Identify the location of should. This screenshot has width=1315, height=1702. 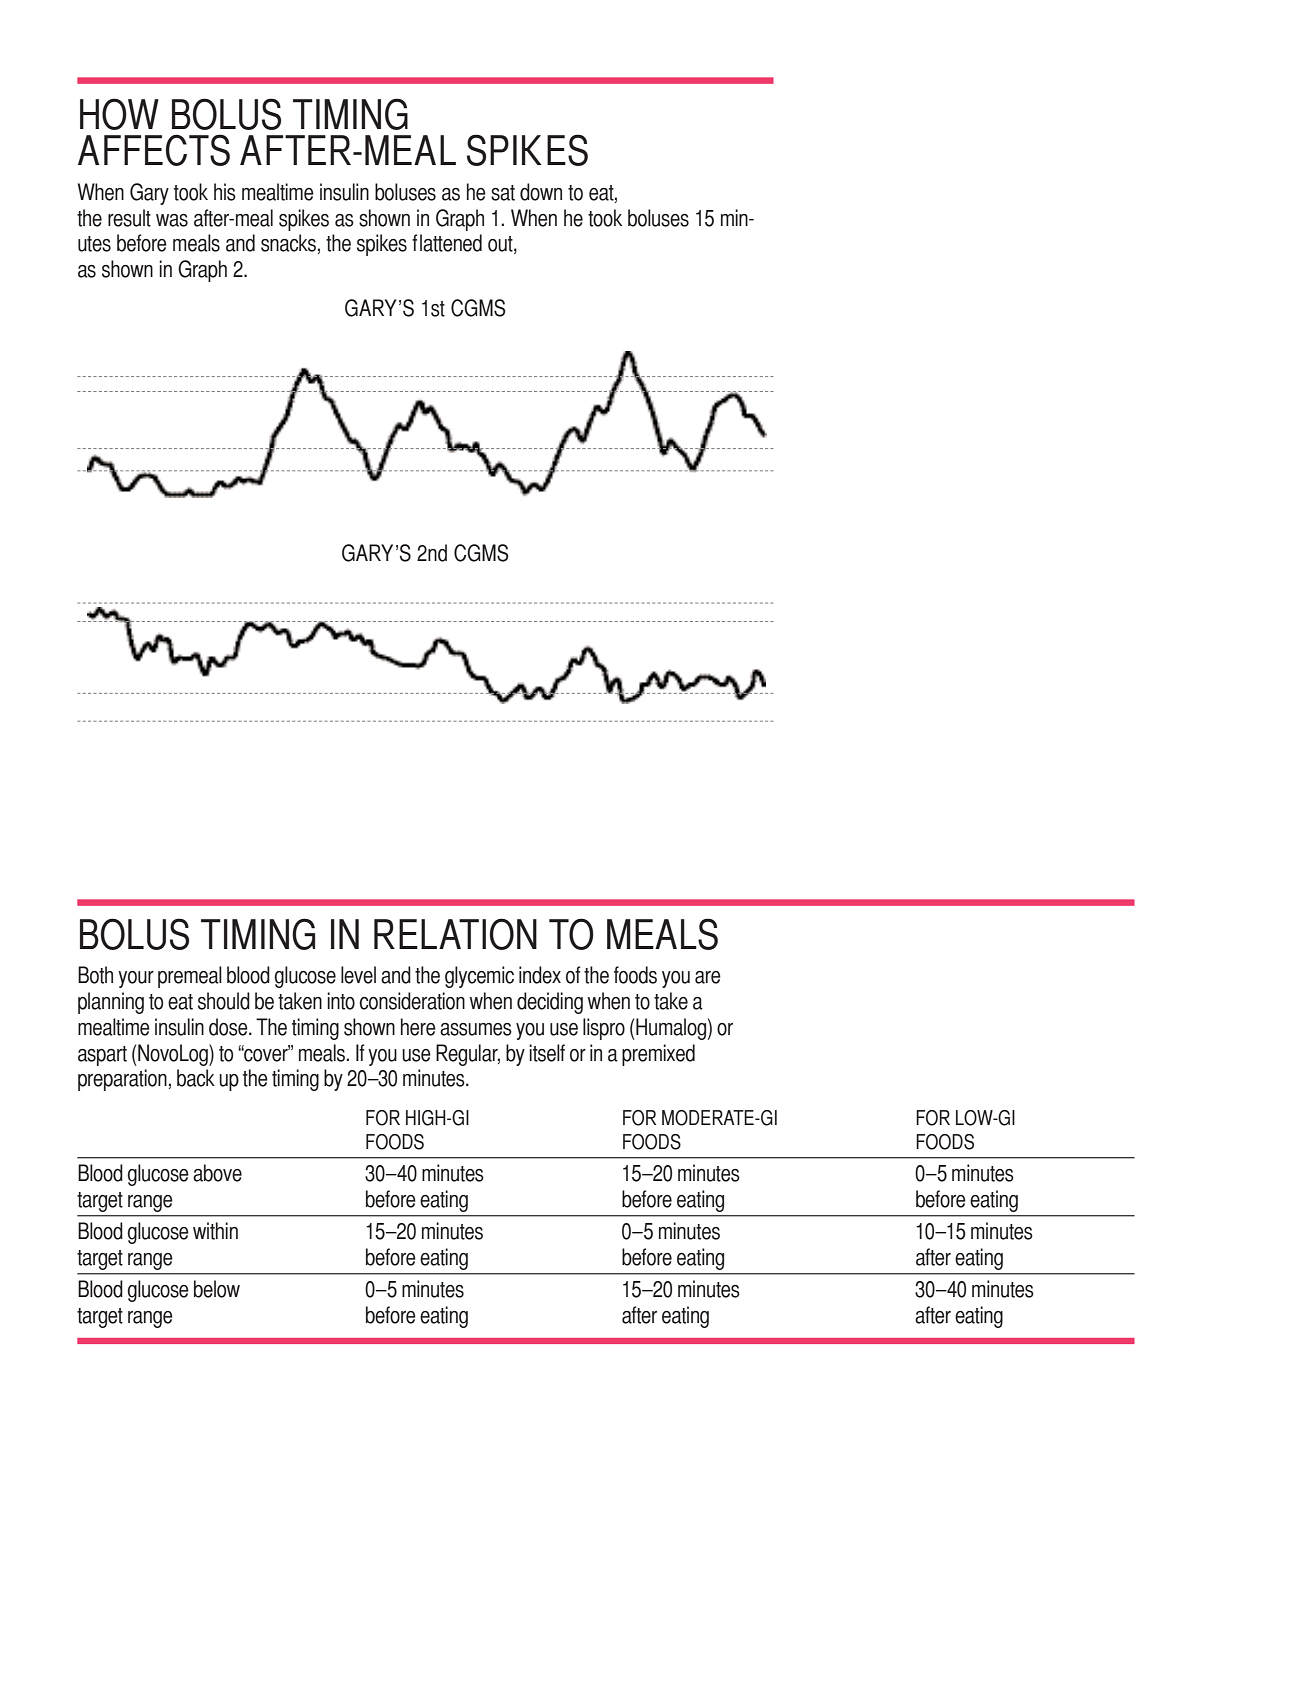
(224, 1001).
